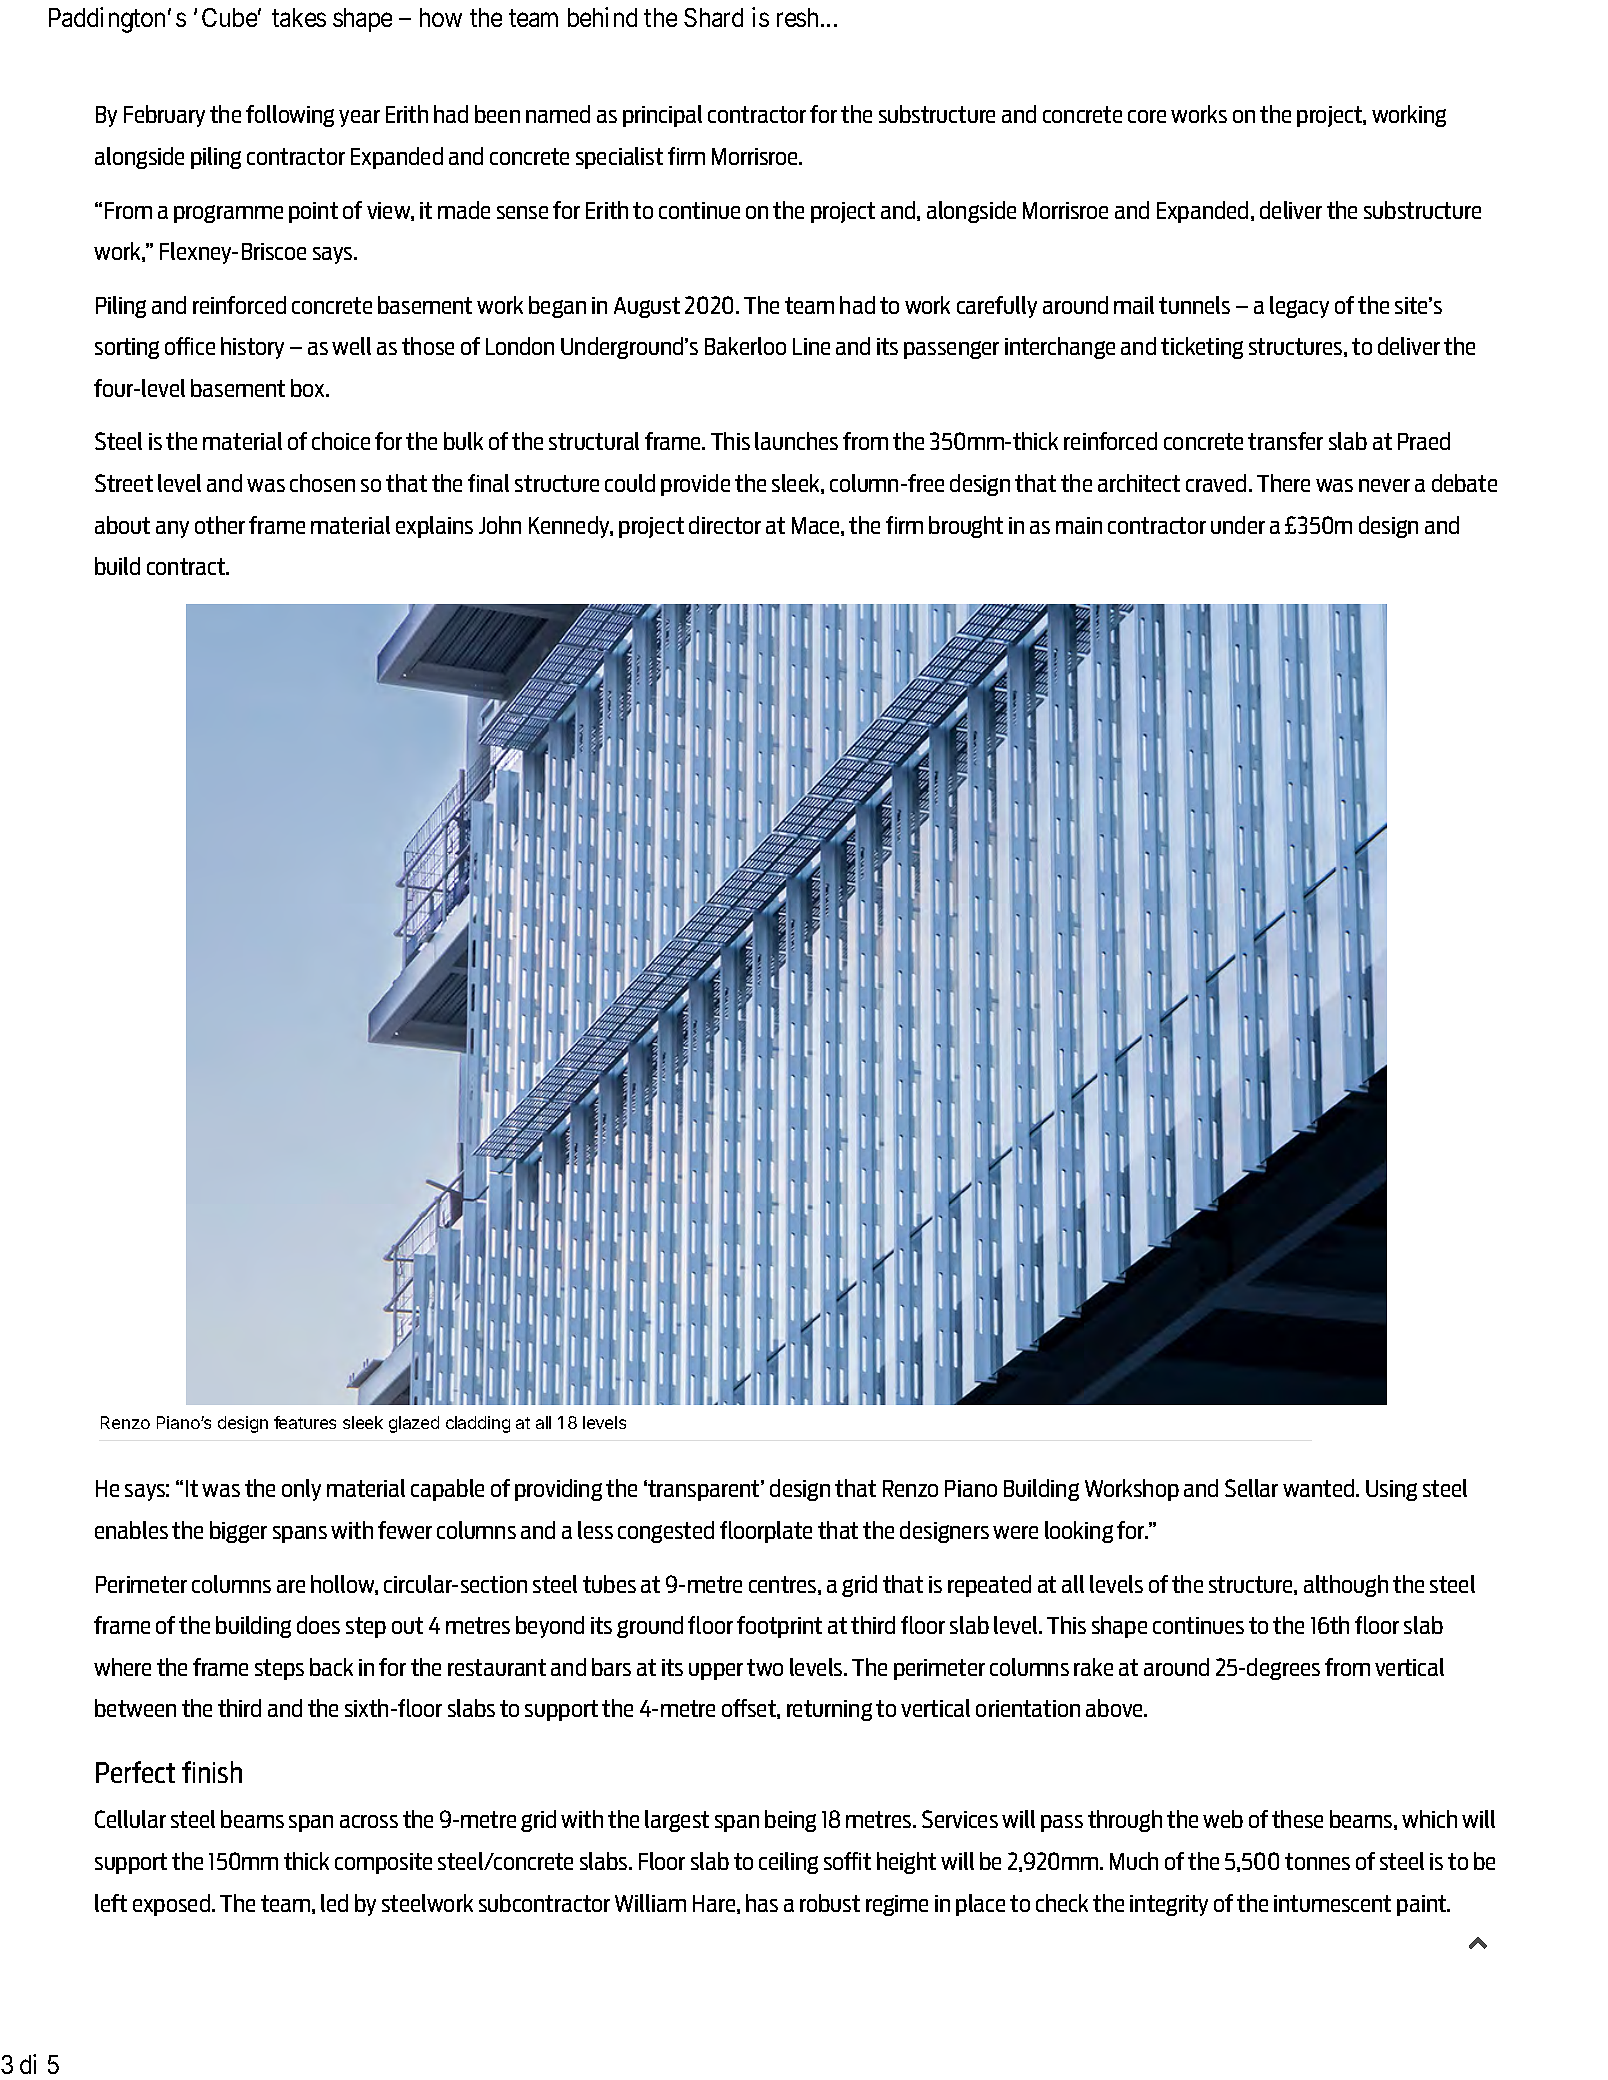 The height and width of the screenshot is (2080, 1608). What do you see at coordinates (172, 529) in the screenshot?
I see `any` at bounding box center [172, 529].
